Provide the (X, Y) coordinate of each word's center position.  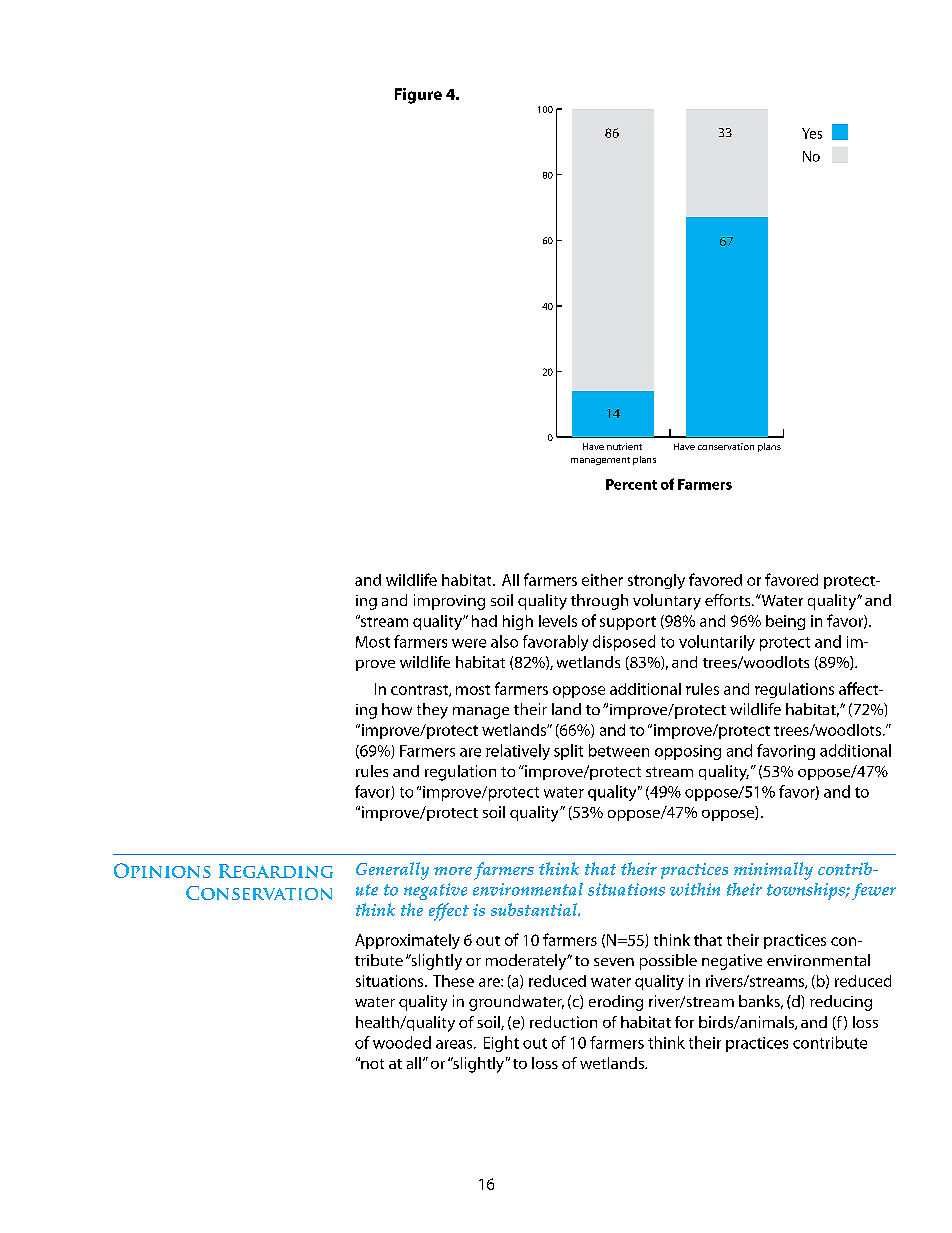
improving (449, 602)
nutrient (624, 446)
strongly (656, 581)
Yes (812, 133)
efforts (729, 600)
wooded (402, 1042)
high (518, 622)
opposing (688, 752)
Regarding (276, 871)
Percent (631, 484)
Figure (418, 96)
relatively (518, 752)
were (469, 643)
